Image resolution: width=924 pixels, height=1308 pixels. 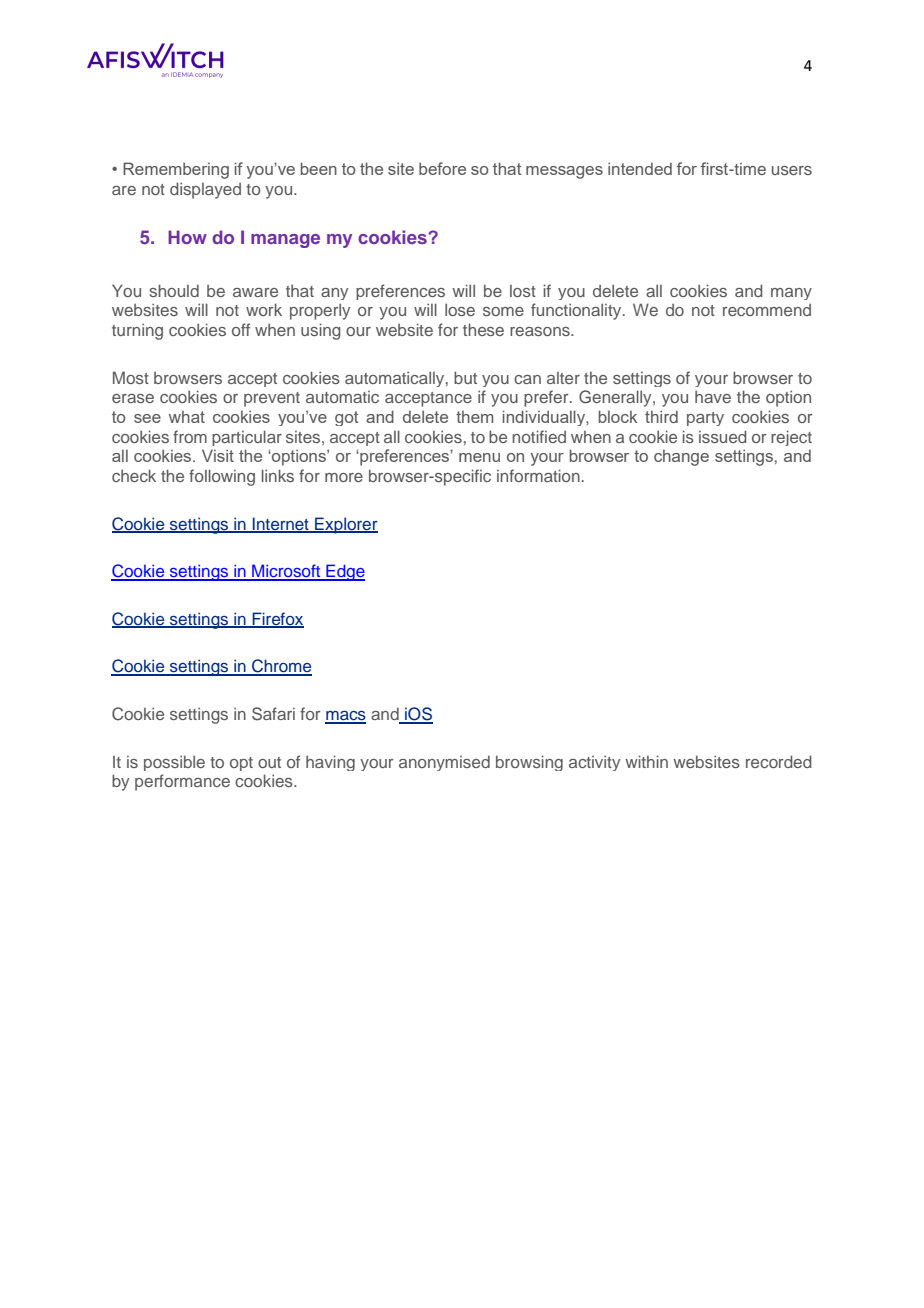 I want to click on menu, so click(x=479, y=457).
